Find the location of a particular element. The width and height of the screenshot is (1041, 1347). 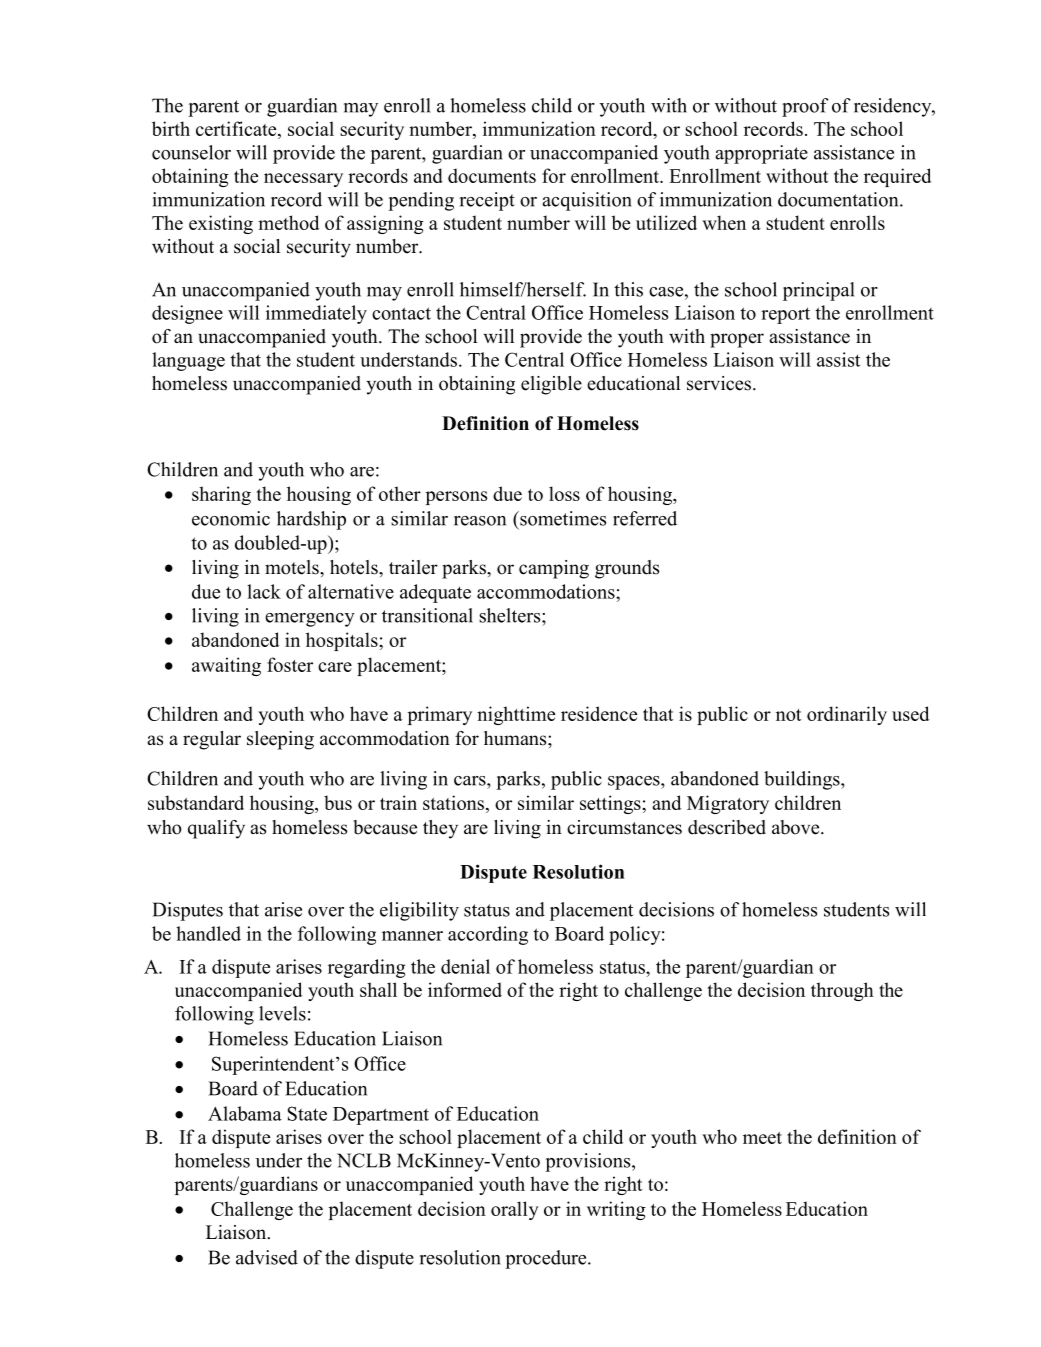

foster is located at coordinates (290, 664).
